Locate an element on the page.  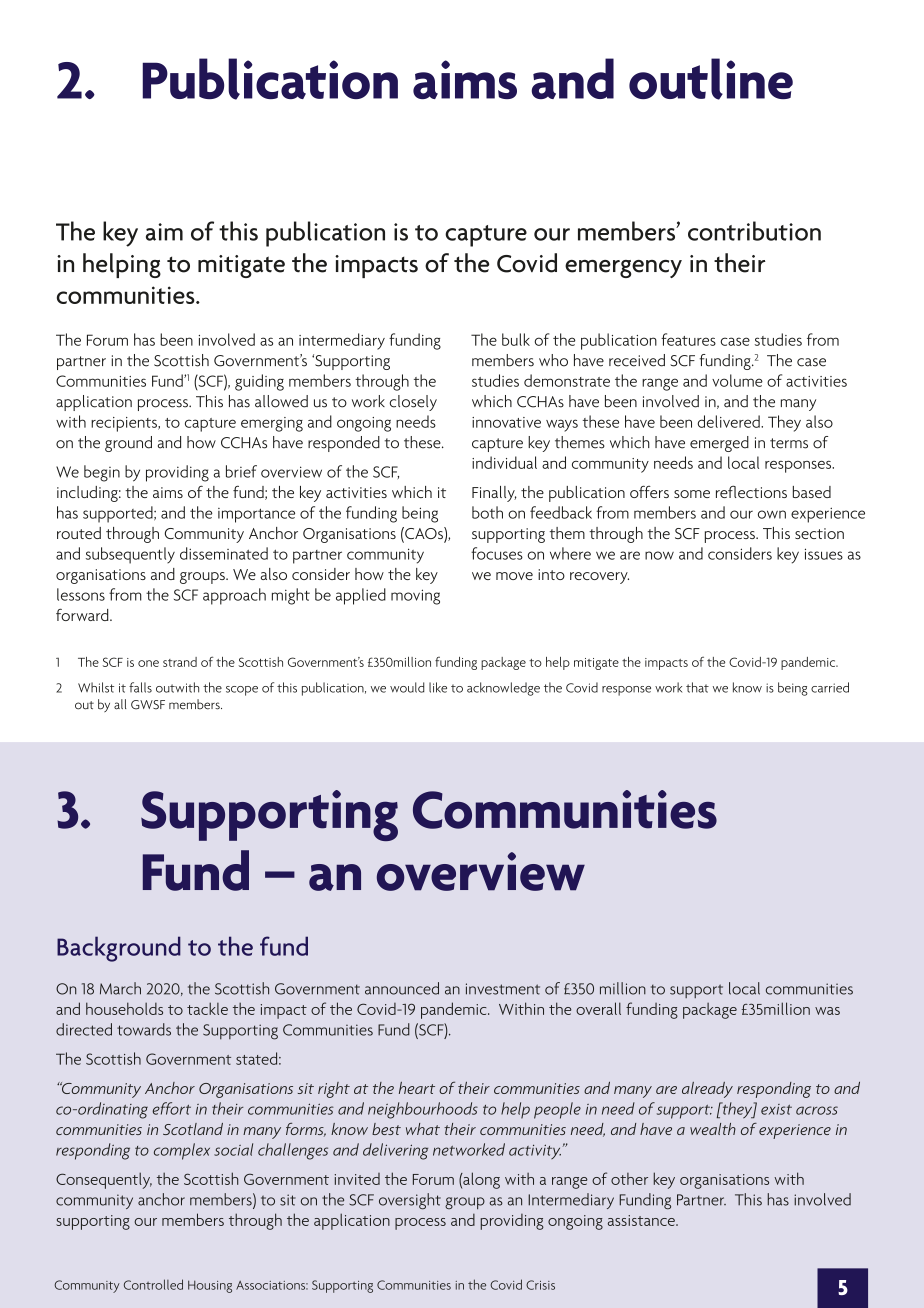
outline is located at coordinates (711, 79).
